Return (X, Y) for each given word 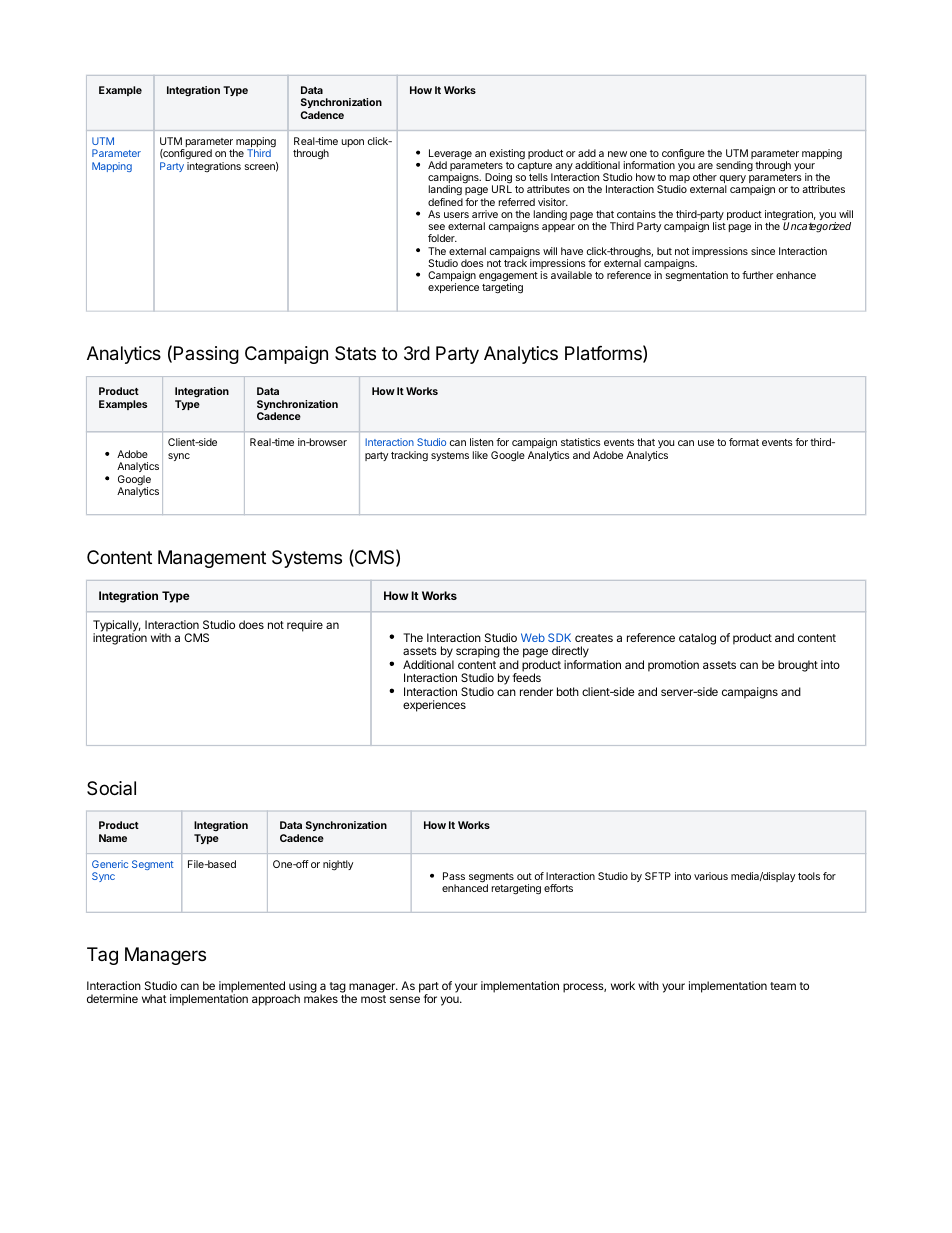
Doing (498, 180)
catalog (697, 639)
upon (353, 143)
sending (734, 166)
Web (533, 637)
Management (212, 559)
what (154, 998)
